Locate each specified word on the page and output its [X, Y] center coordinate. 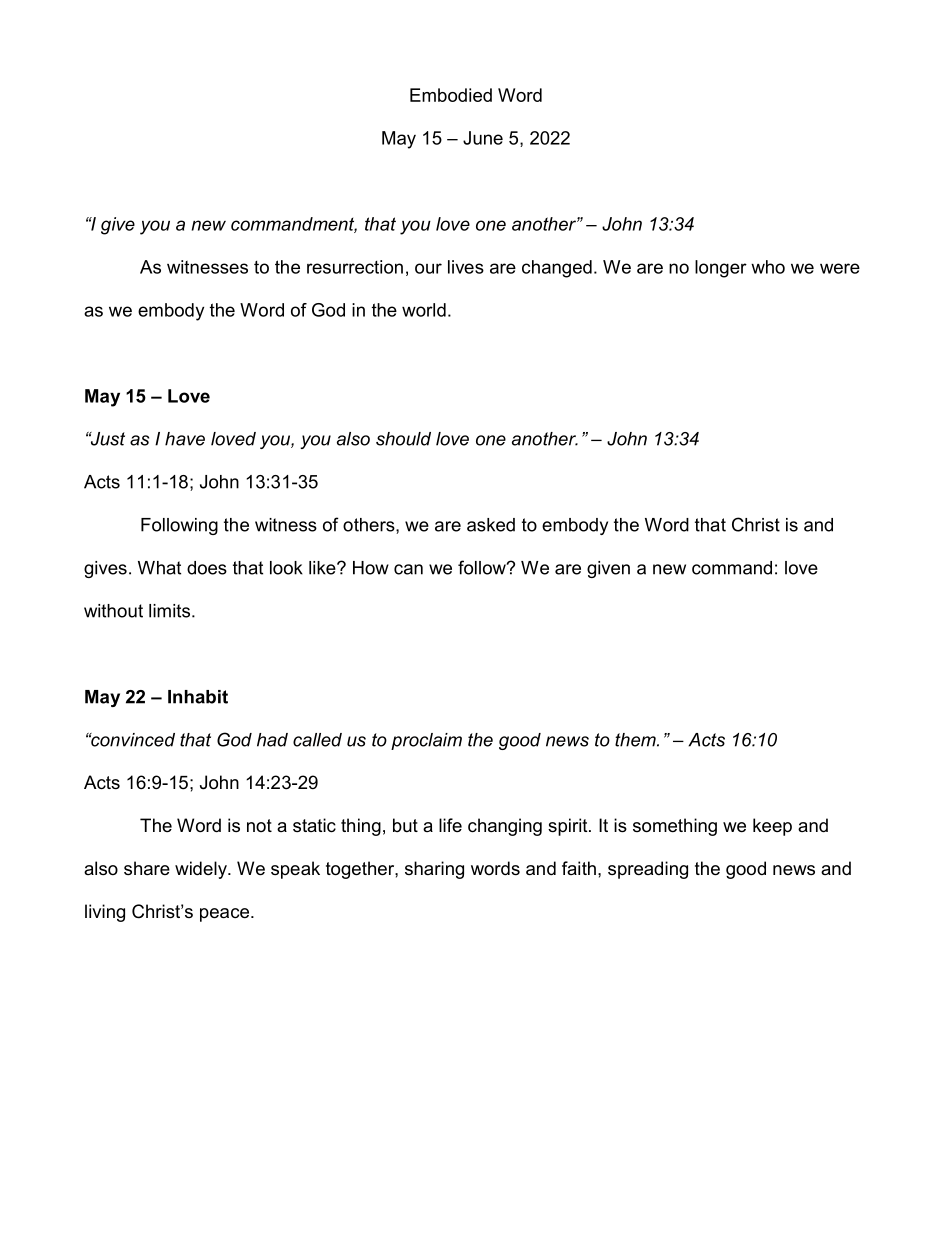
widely [202, 870]
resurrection [355, 267]
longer [721, 269]
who [768, 267]
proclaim [426, 741]
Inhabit [198, 697]
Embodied [451, 95]
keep [772, 827]
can [408, 569]
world [424, 310]
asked [491, 525]
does [207, 568]
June [483, 138]
